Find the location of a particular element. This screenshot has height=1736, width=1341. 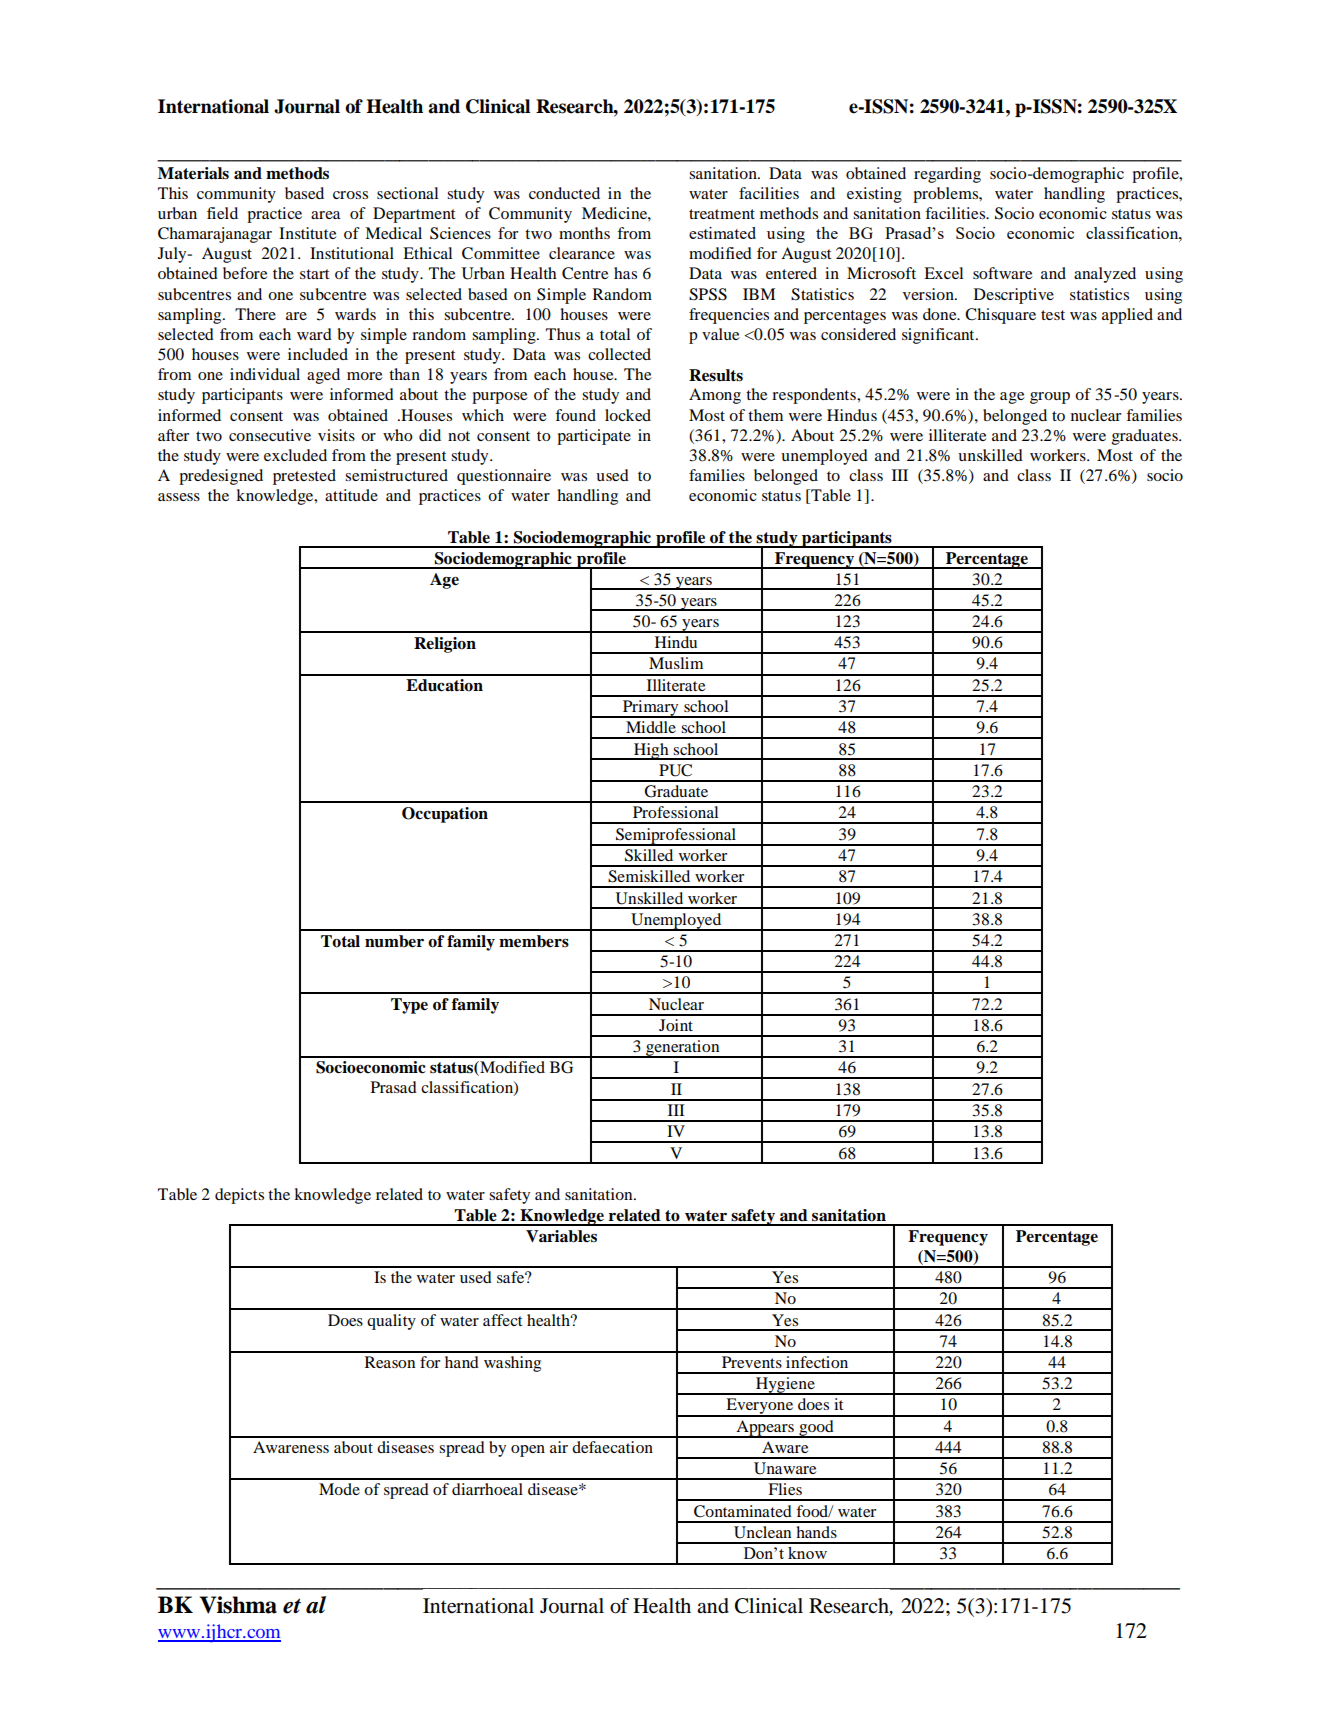

Institute is located at coordinates (308, 233).
